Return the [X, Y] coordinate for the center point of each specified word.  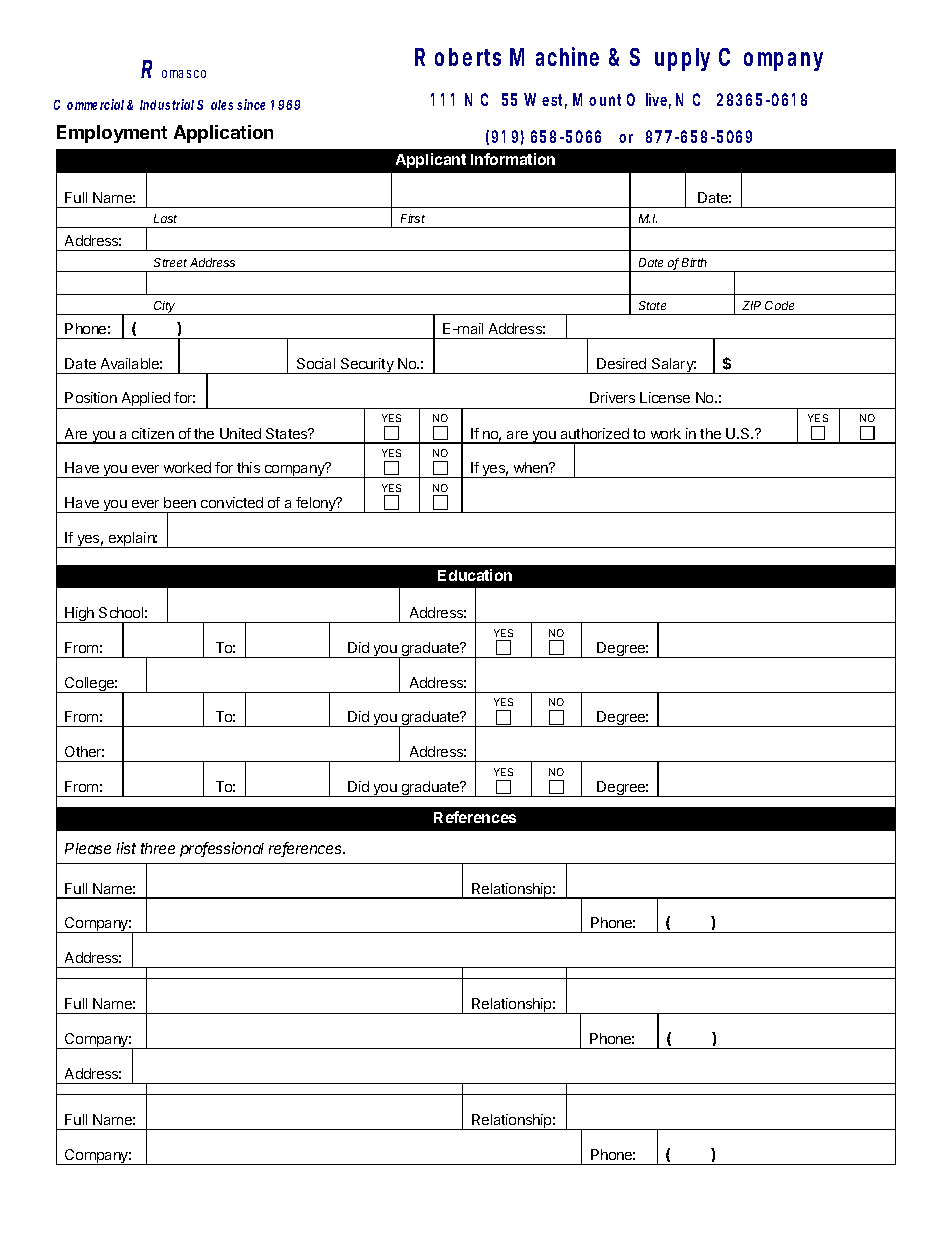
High [80, 615]
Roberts [458, 57]
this [248, 467]
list [126, 848]
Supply [670, 59]
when [532, 467]
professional [222, 849]
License [665, 397]
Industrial [167, 104]
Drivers [612, 397]
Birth [694, 262]
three [158, 848]
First [413, 218]
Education [475, 575]
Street [170, 262]
